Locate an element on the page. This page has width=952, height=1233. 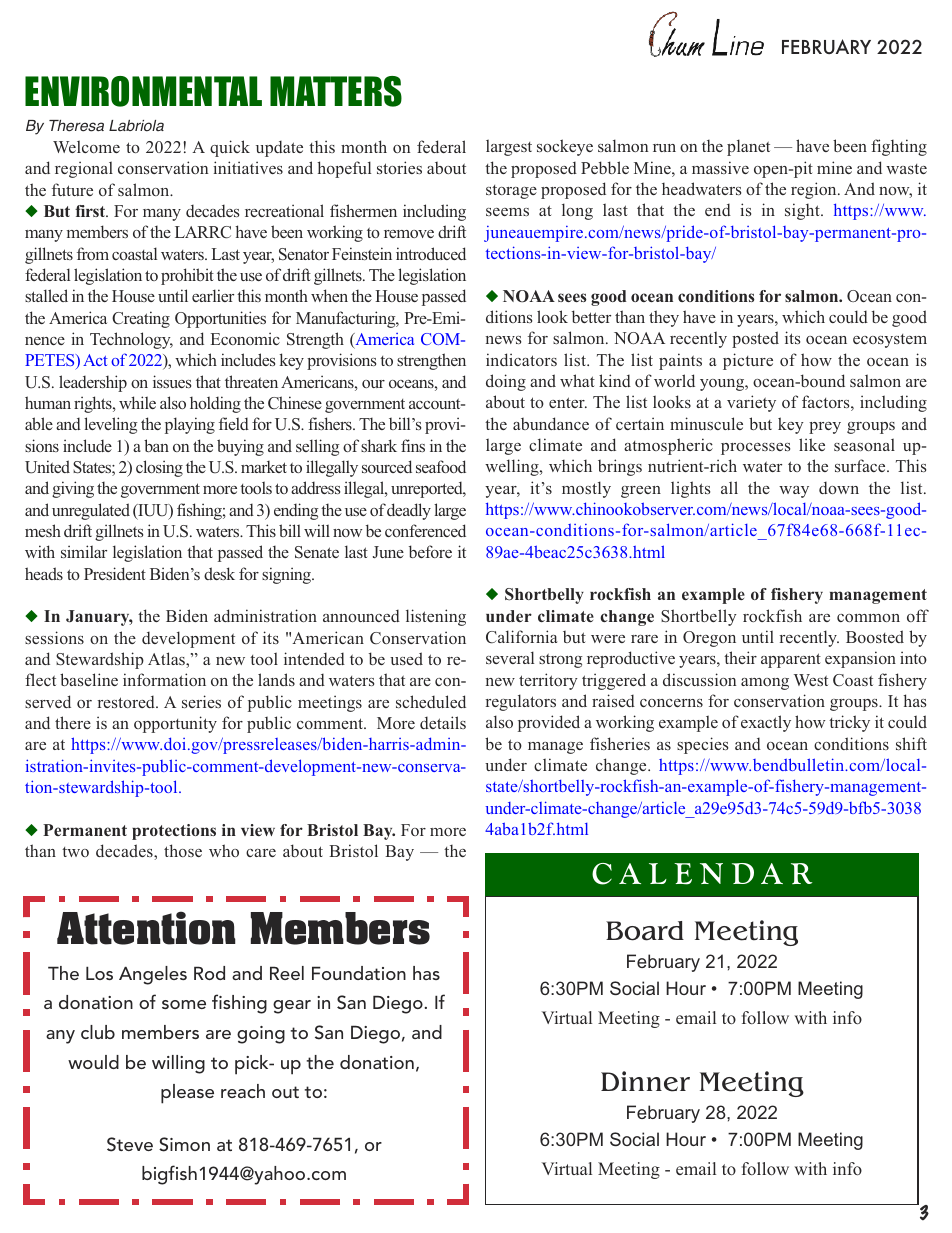
sockeye is located at coordinates (565, 147).
